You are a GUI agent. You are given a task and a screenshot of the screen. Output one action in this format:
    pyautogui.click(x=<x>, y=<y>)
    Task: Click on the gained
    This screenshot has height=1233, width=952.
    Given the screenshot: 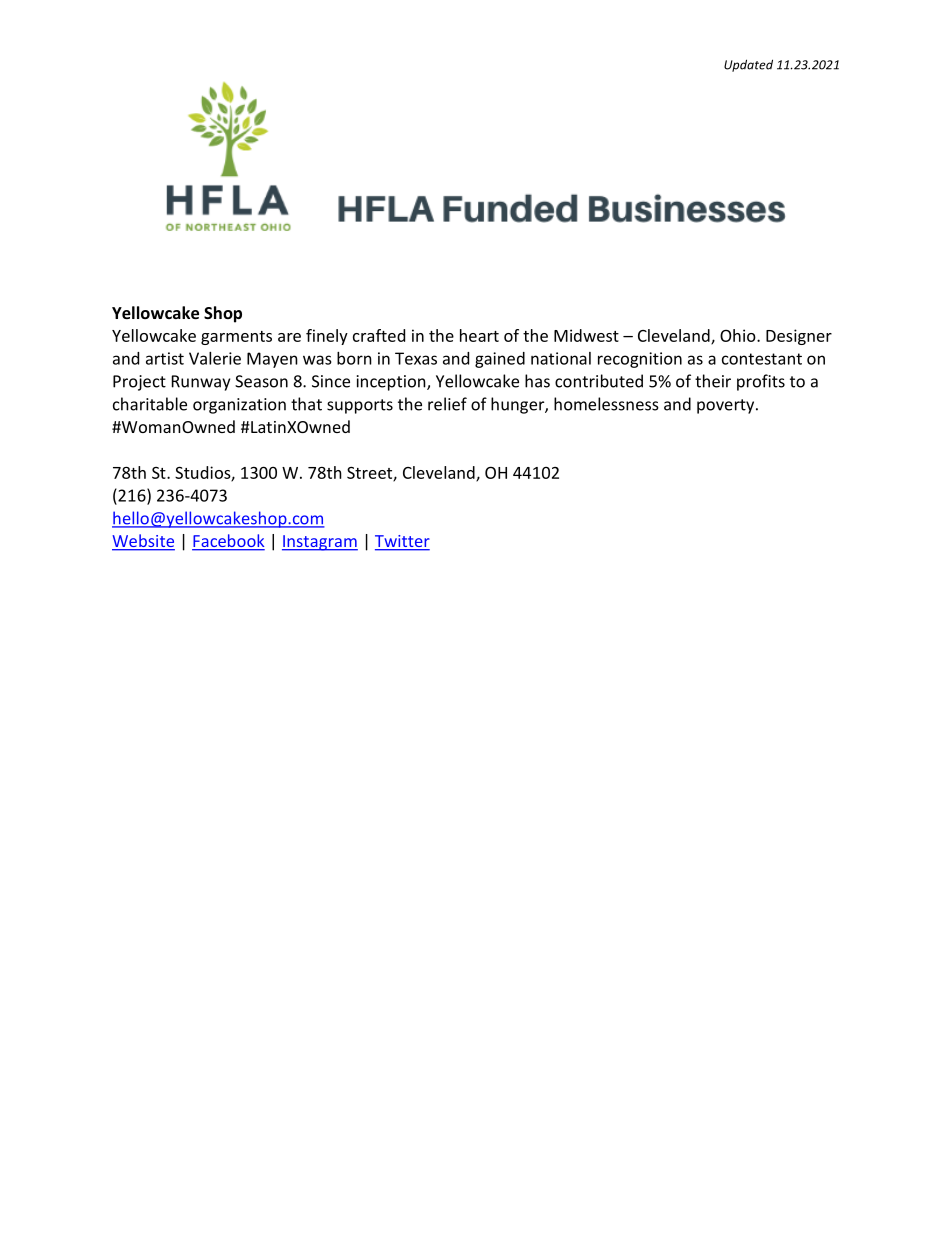 What is the action you would take?
    pyautogui.click(x=500, y=360)
